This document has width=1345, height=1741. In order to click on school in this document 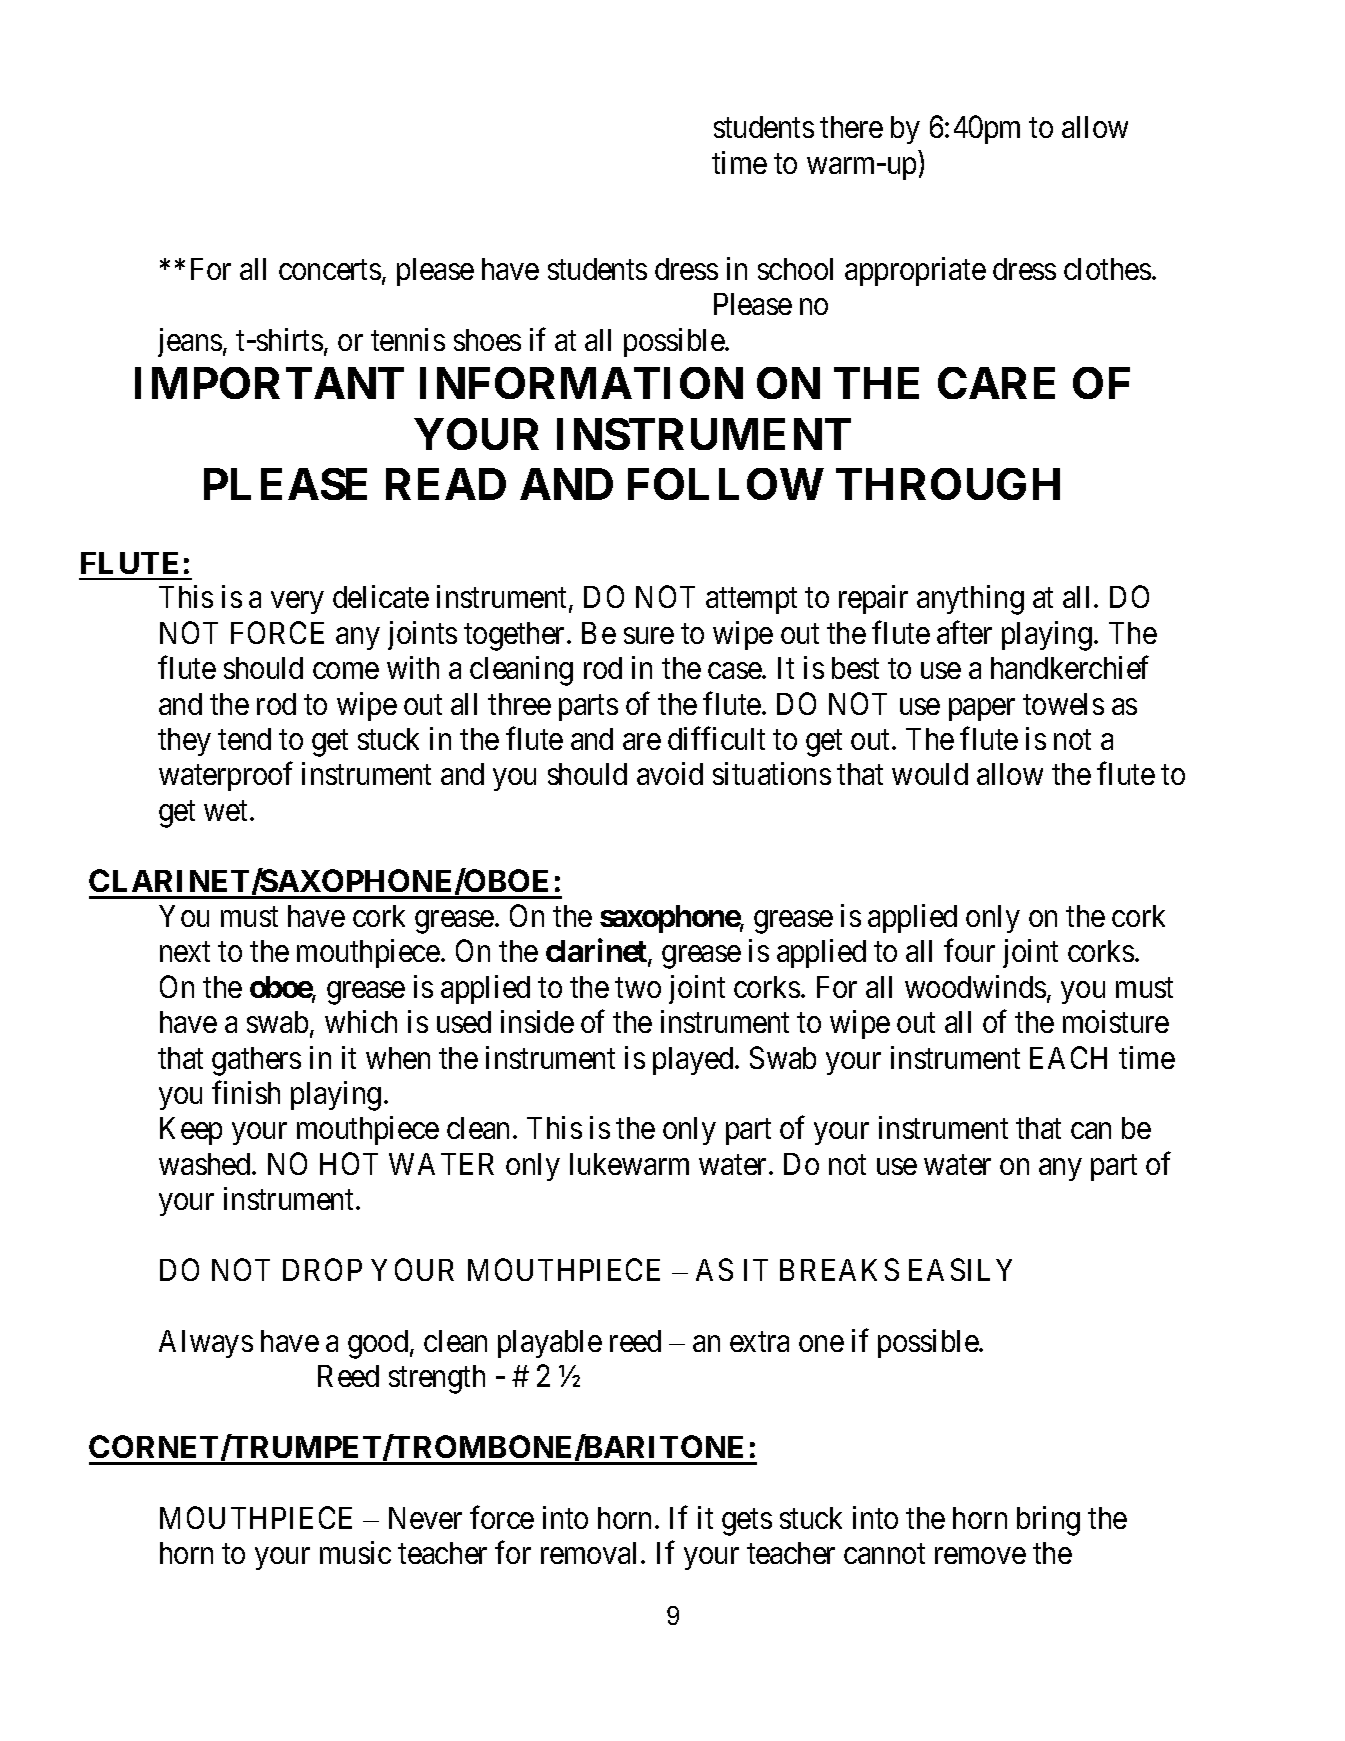, I will do `click(795, 269)`.
